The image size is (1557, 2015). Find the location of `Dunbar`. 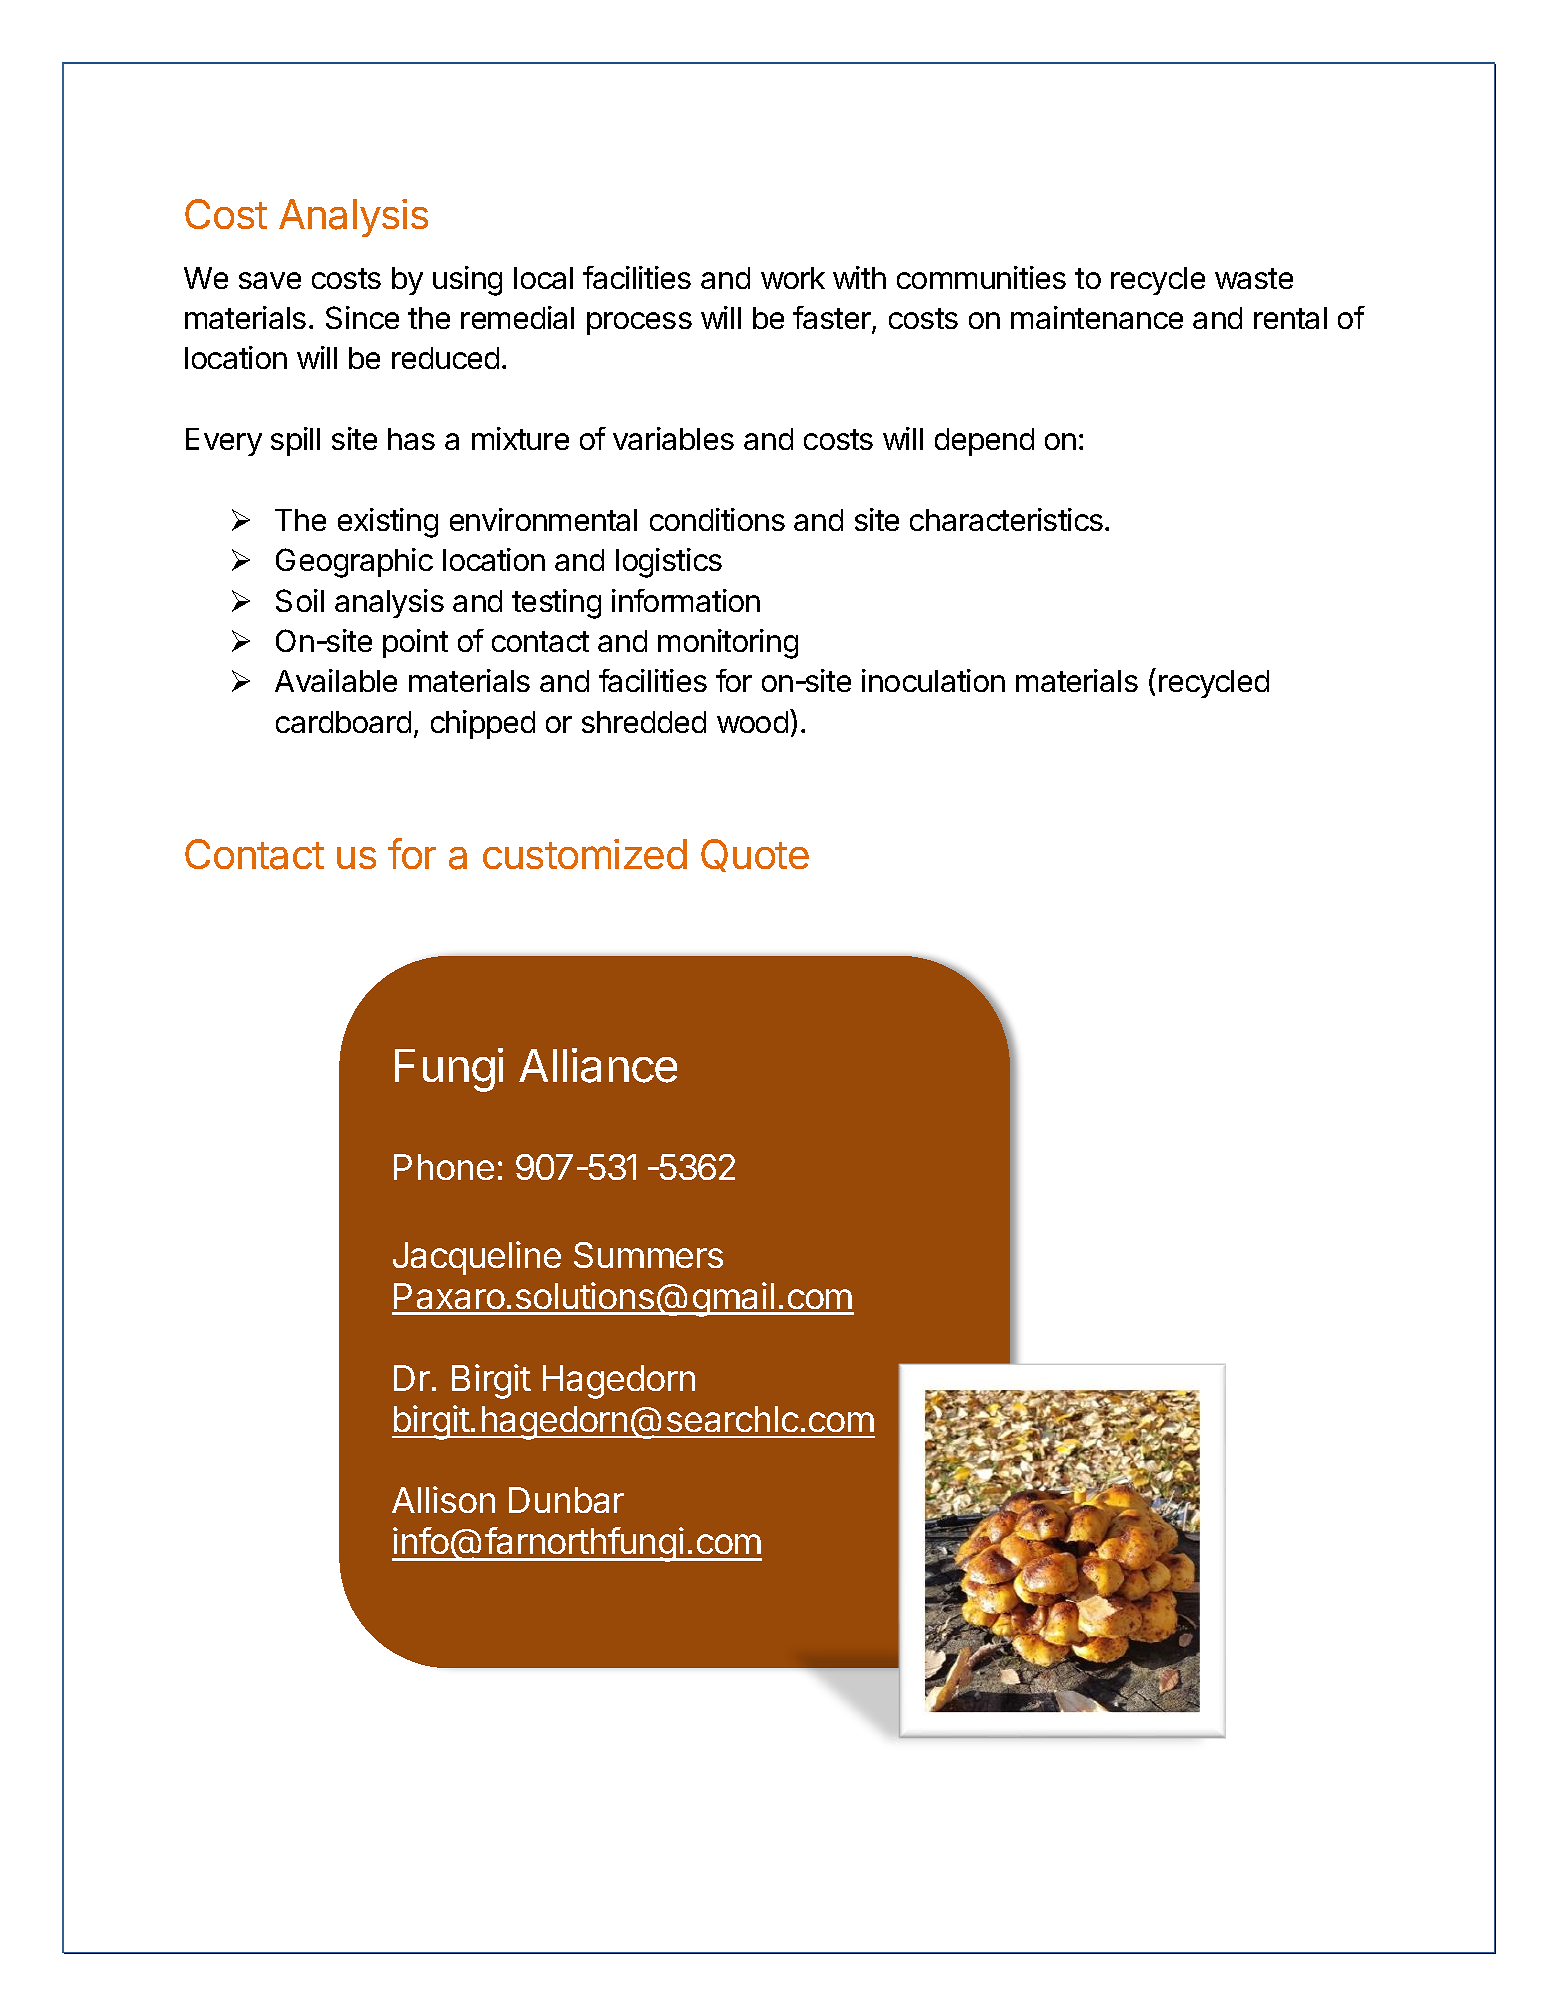

Dunbar is located at coordinates (566, 1500).
